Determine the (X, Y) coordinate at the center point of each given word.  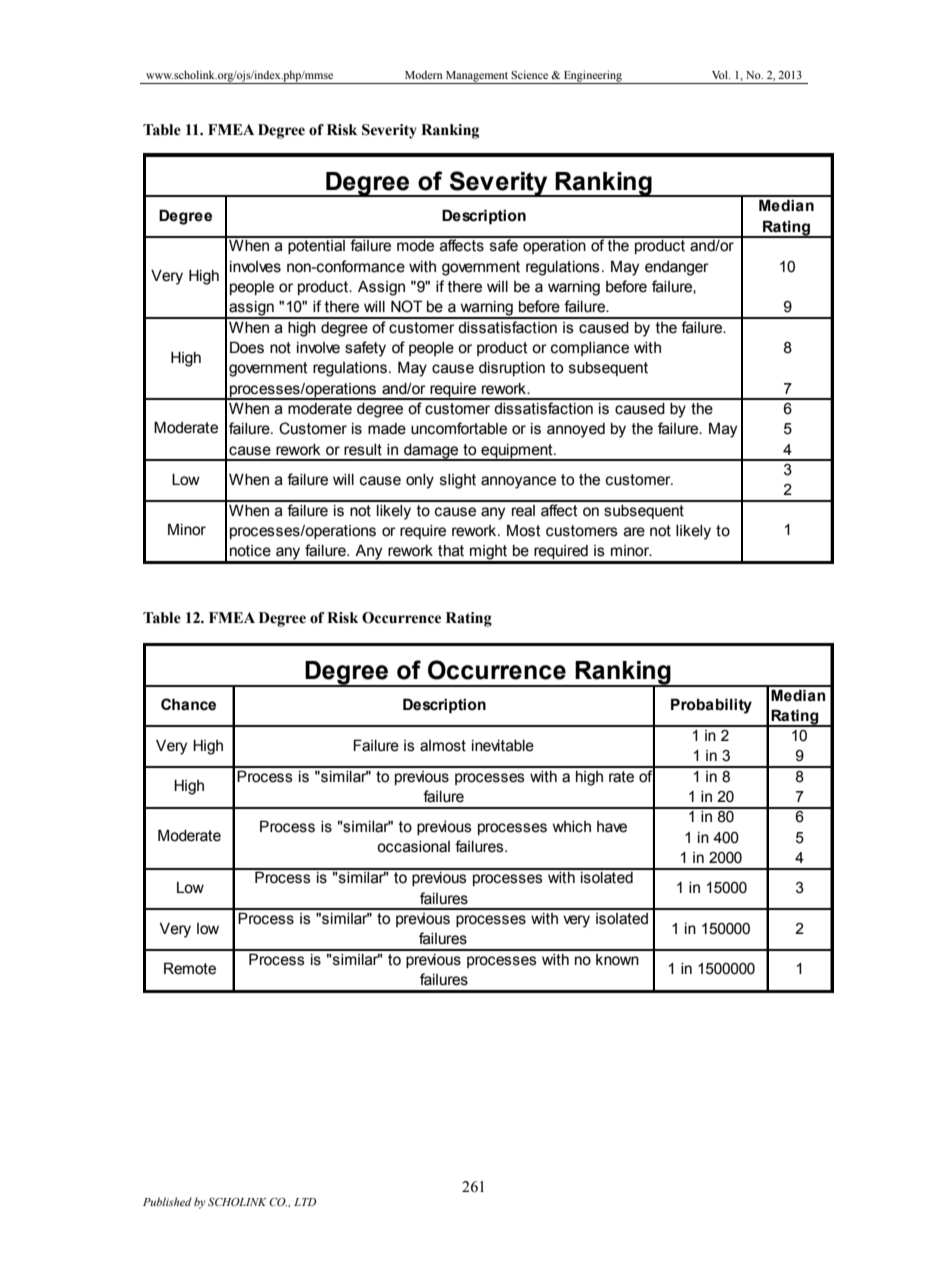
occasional (413, 847)
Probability (711, 706)
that (451, 551)
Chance (188, 704)
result (363, 450)
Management (477, 77)
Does (247, 347)
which (572, 827)
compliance (590, 349)
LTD (305, 1202)
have (612, 827)
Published (167, 1201)
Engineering (592, 77)
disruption (512, 369)
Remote (190, 968)
